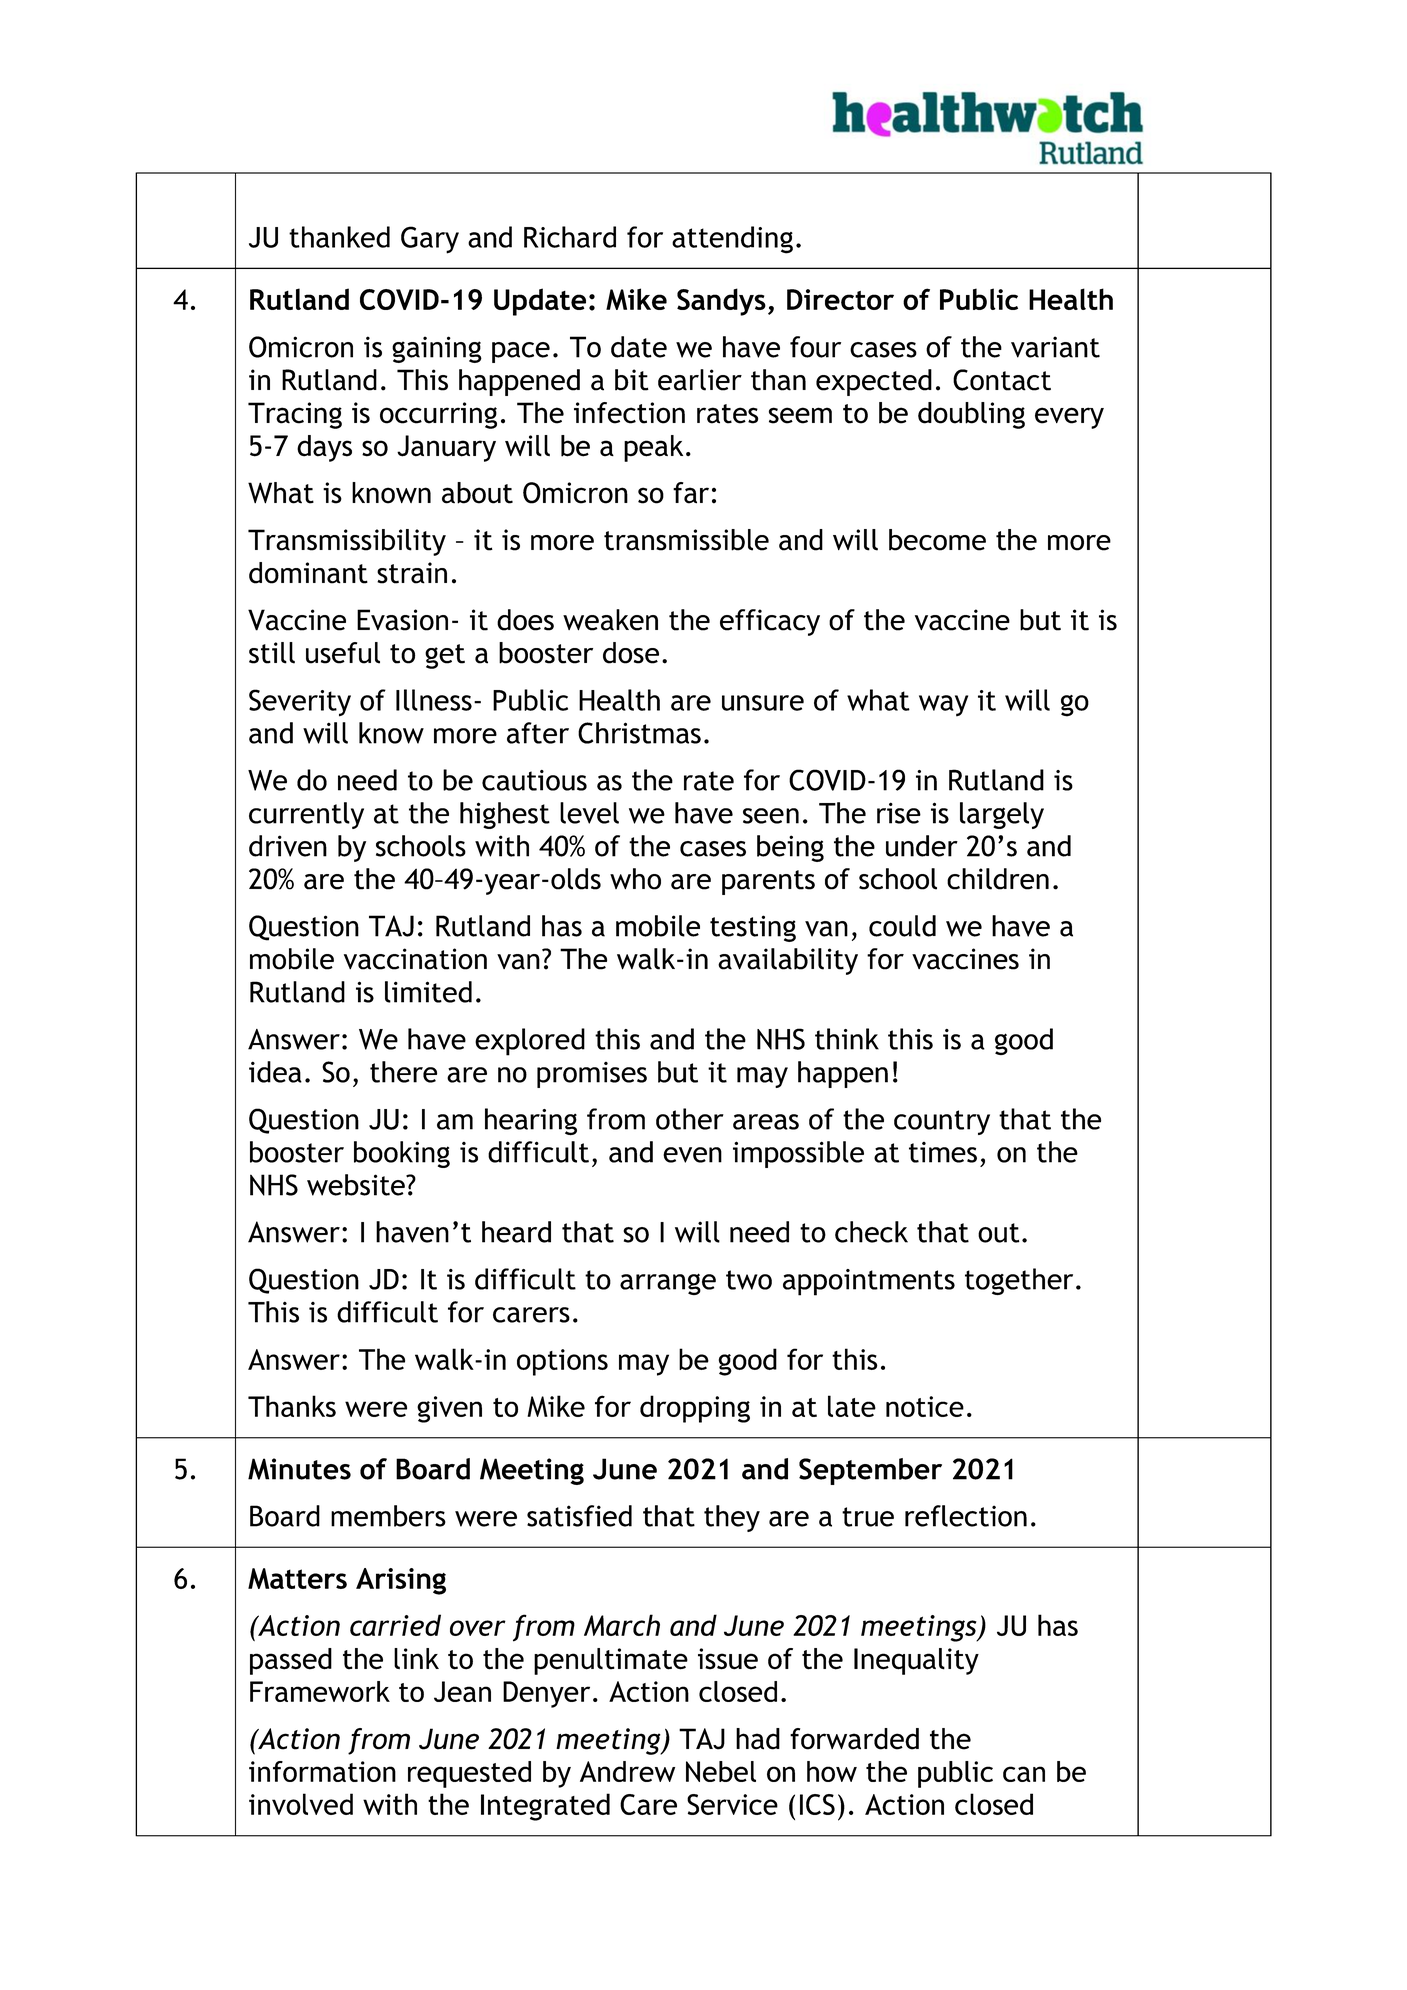 This page has height=1990, width=1407. What do you see at coordinates (635, 879) in the page?
I see `who` at bounding box center [635, 879].
